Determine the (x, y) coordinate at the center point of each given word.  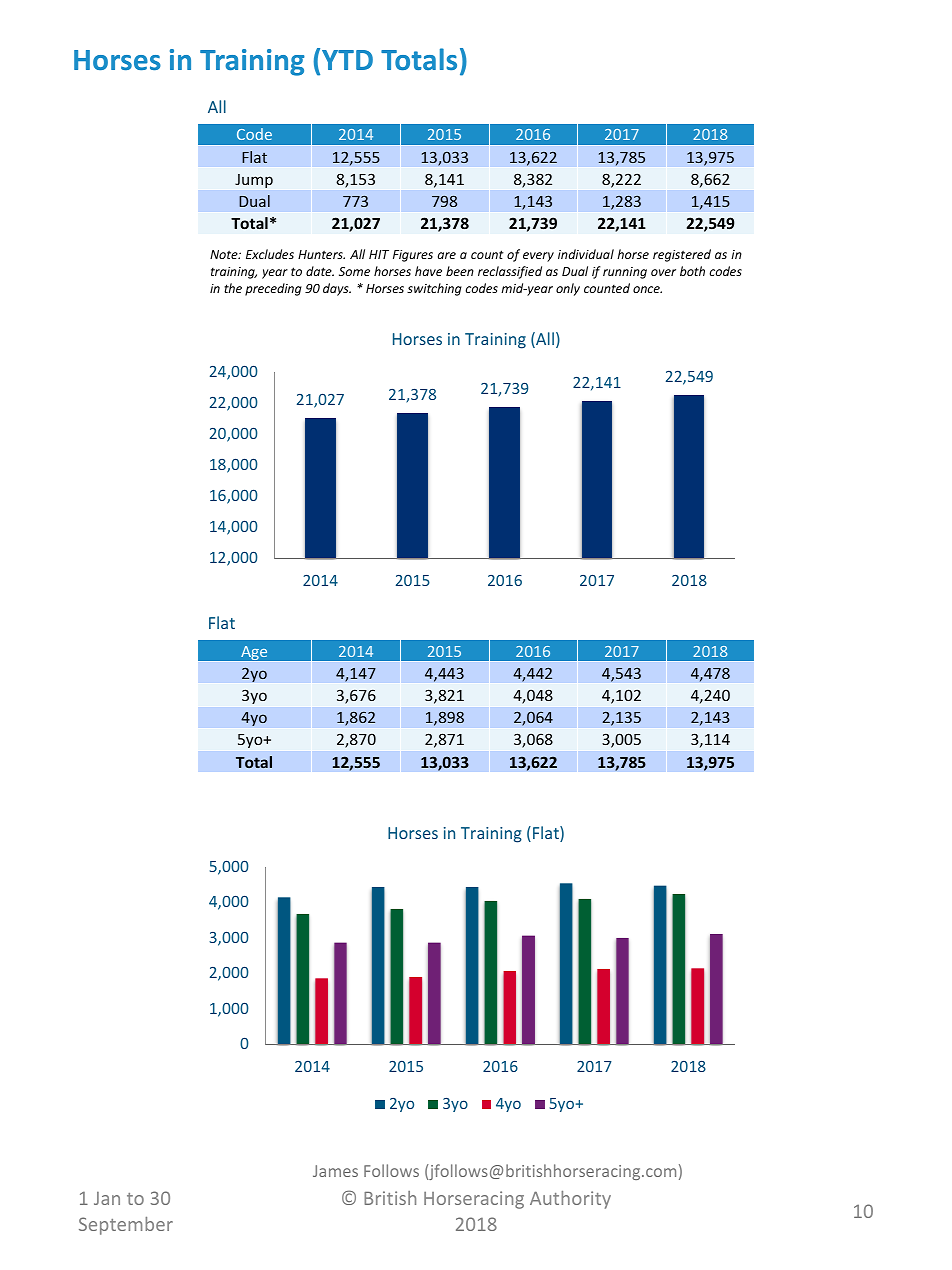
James (335, 1171)
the (233, 288)
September (126, 1226)
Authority (570, 1200)
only (568, 289)
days (337, 289)
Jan (107, 1198)
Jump (254, 181)
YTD (347, 60)
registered (682, 255)
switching (434, 289)
